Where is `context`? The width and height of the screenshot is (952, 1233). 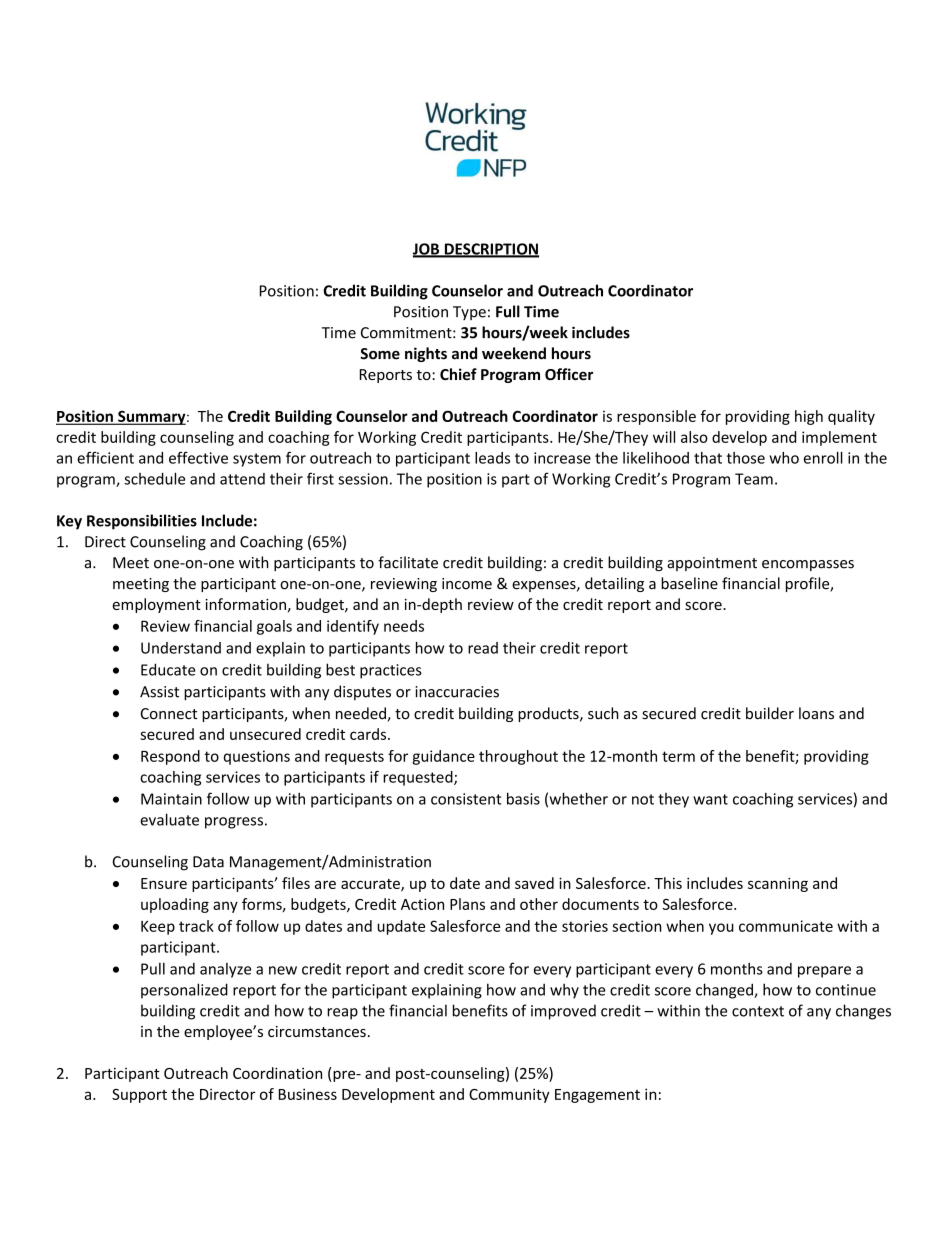 context is located at coordinates (758, 1011).
